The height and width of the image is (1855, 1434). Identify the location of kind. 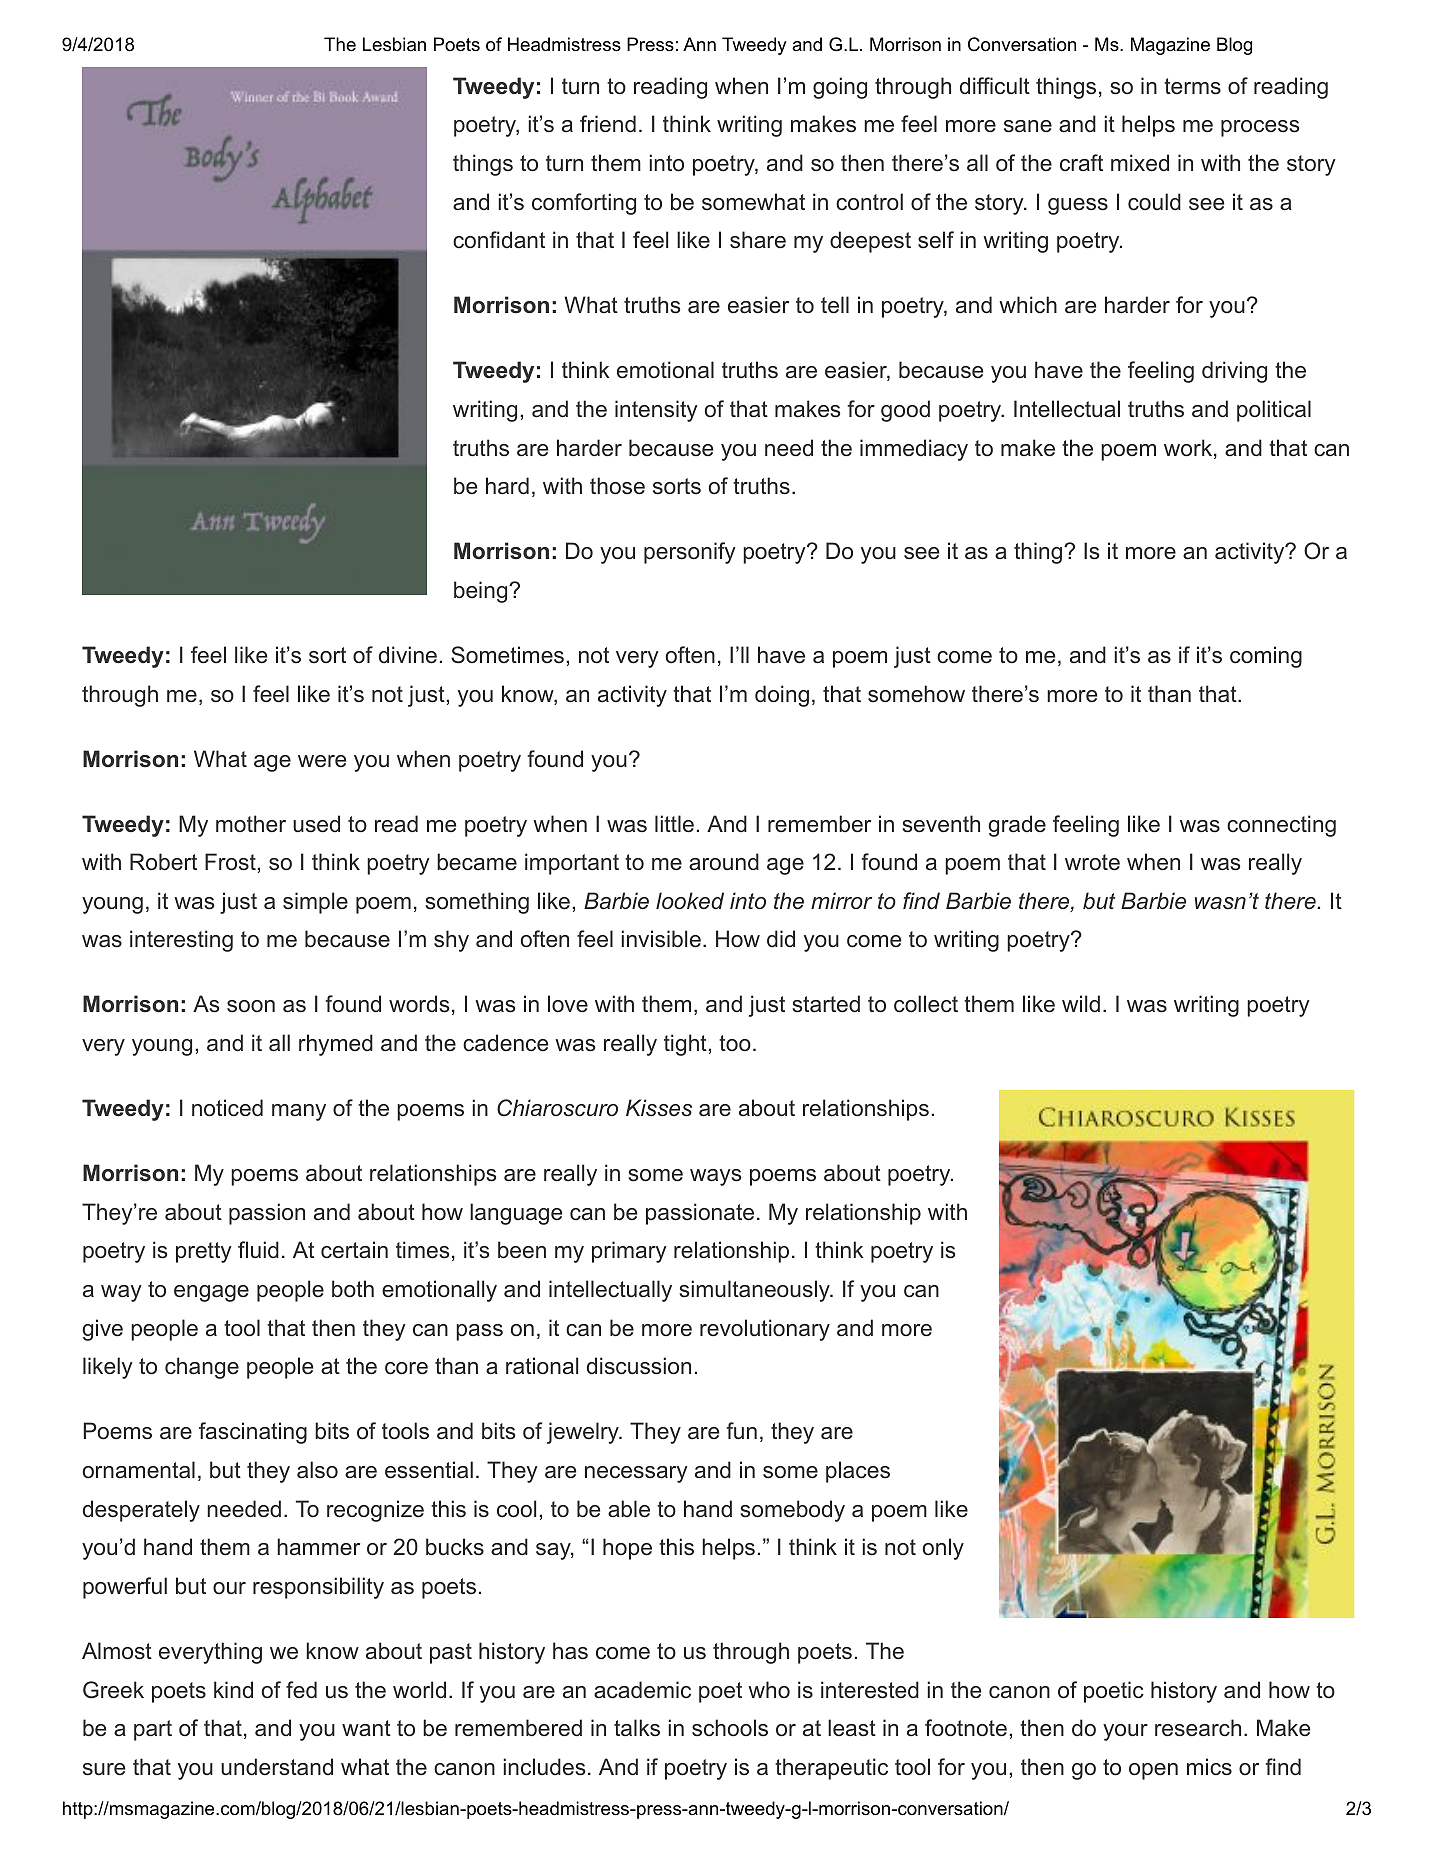
(233, 1689).
